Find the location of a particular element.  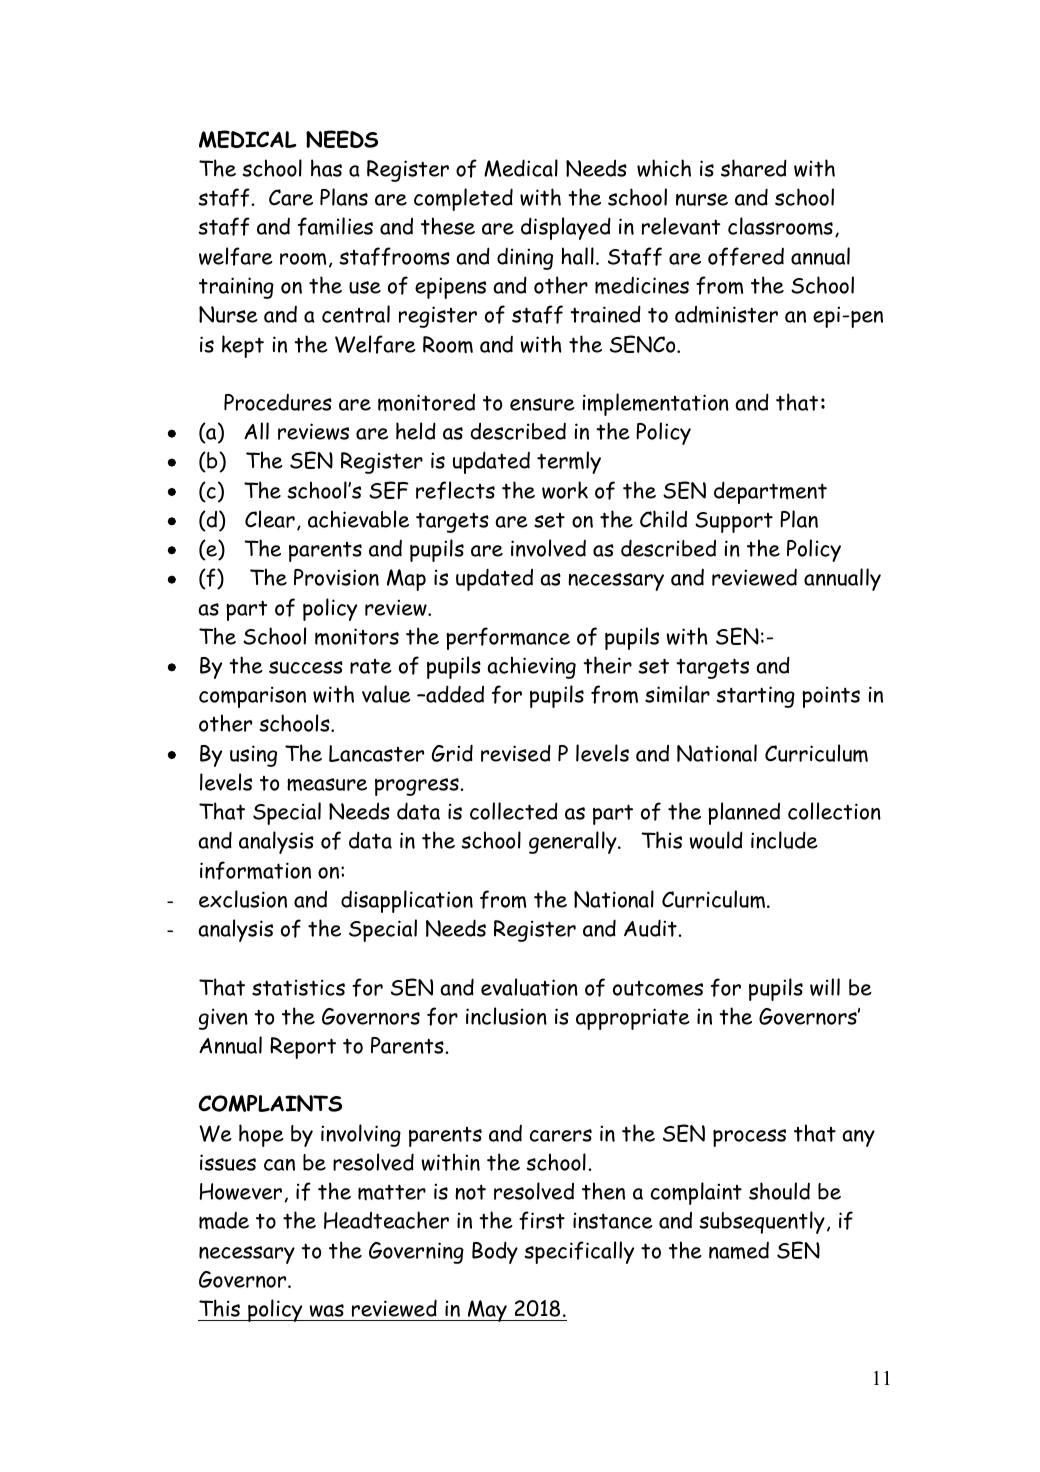

statistics is located at coordinates (298, 987).
